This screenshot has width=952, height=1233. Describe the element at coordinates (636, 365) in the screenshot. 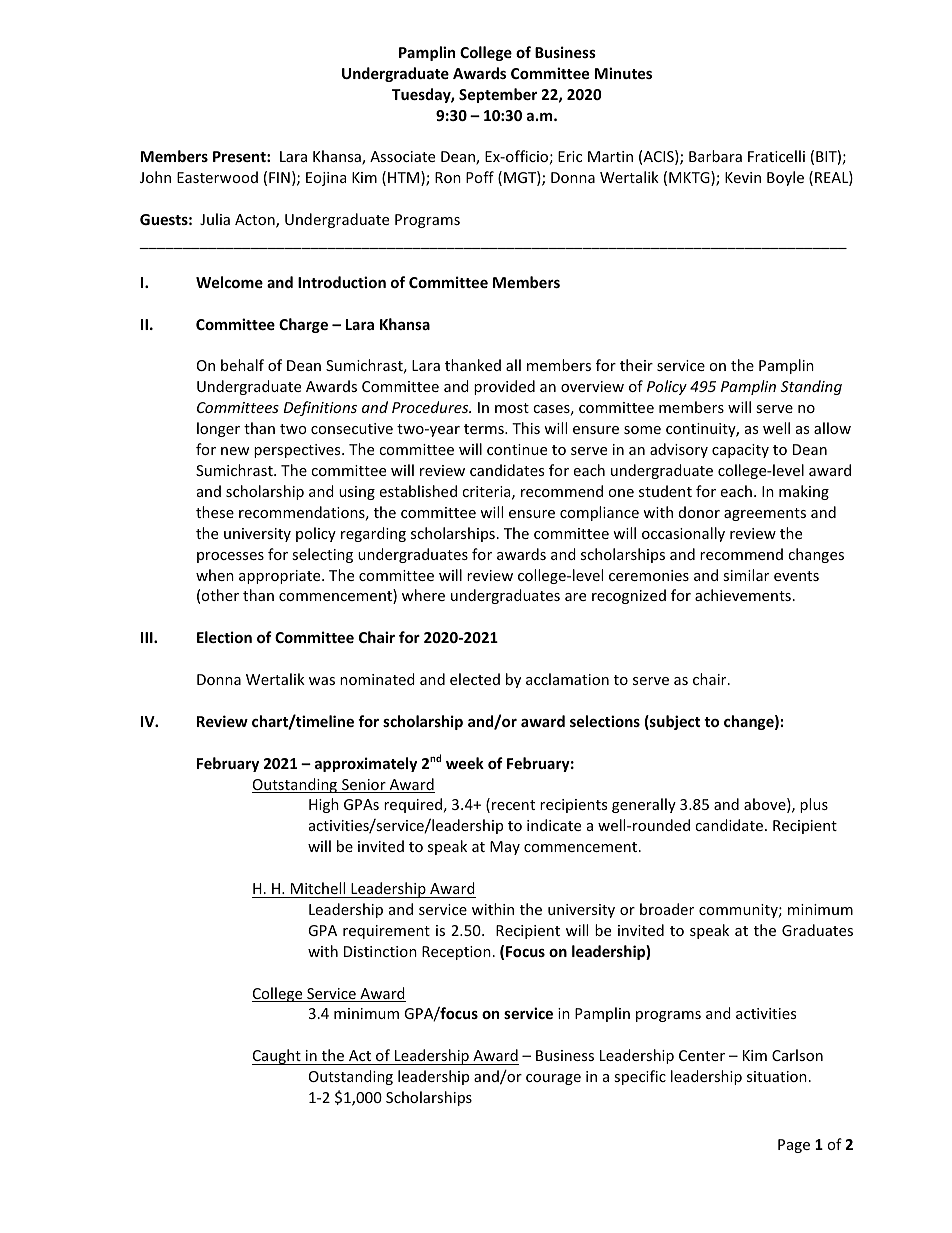

I see `their` at that location.
